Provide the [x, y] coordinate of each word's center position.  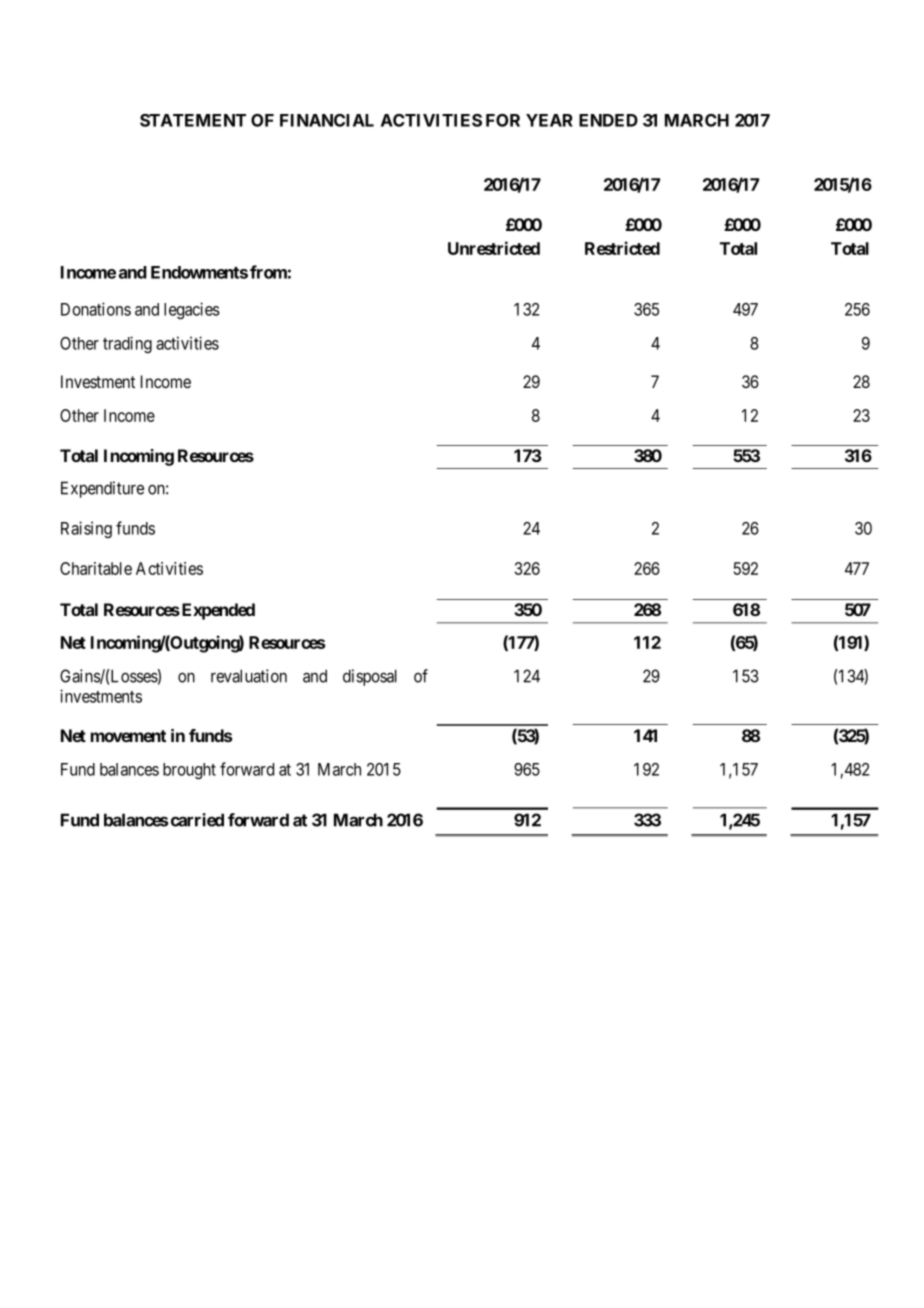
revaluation [249, 676]
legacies [192, 310]
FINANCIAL [327, 120]
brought [189, 771]
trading [127, 344]
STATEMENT [193, 120]
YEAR [549, 120]
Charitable [96, 568]
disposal [370, 677]
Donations [96, 309]
